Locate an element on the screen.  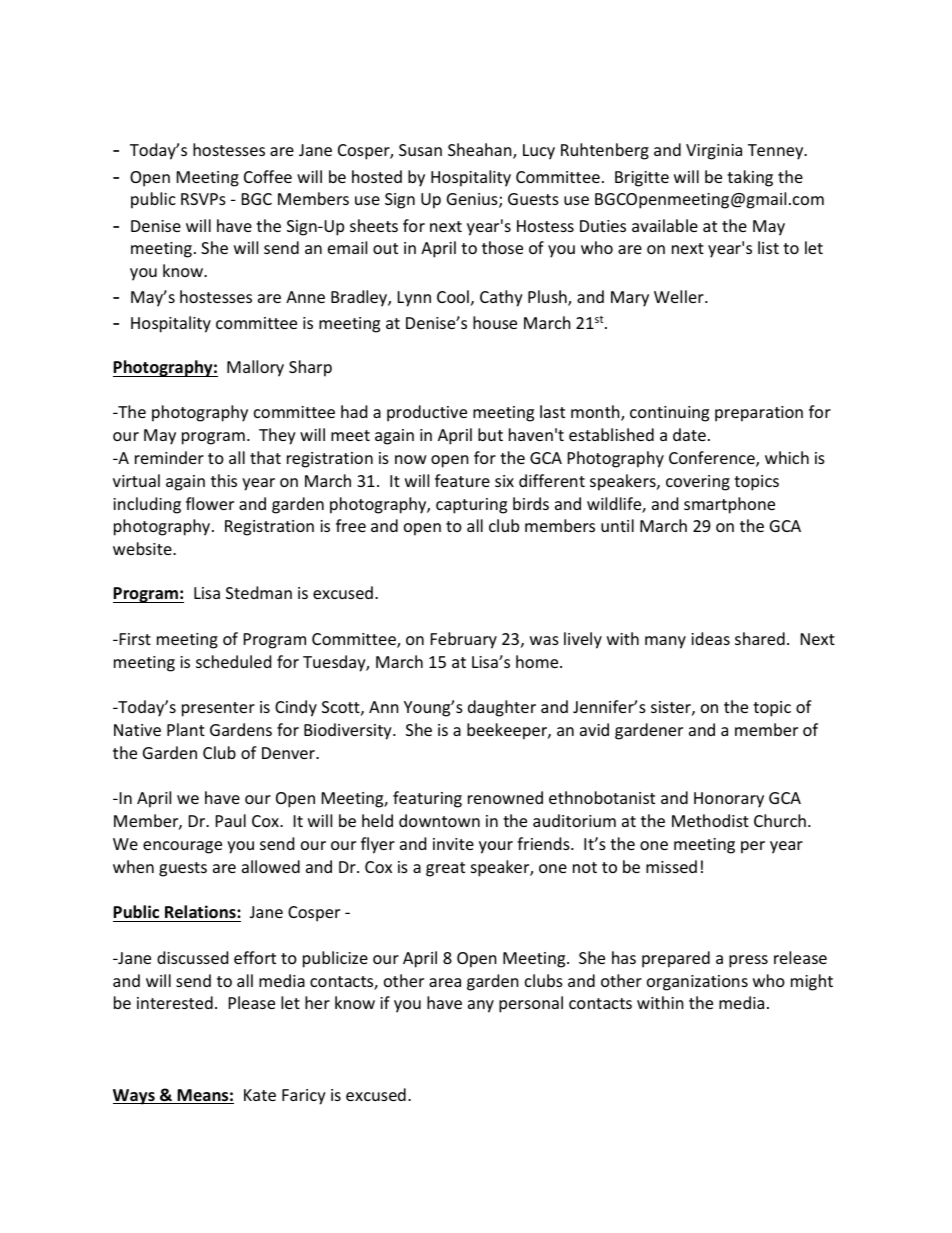
Coffee is located at coordinates (268, 176).
